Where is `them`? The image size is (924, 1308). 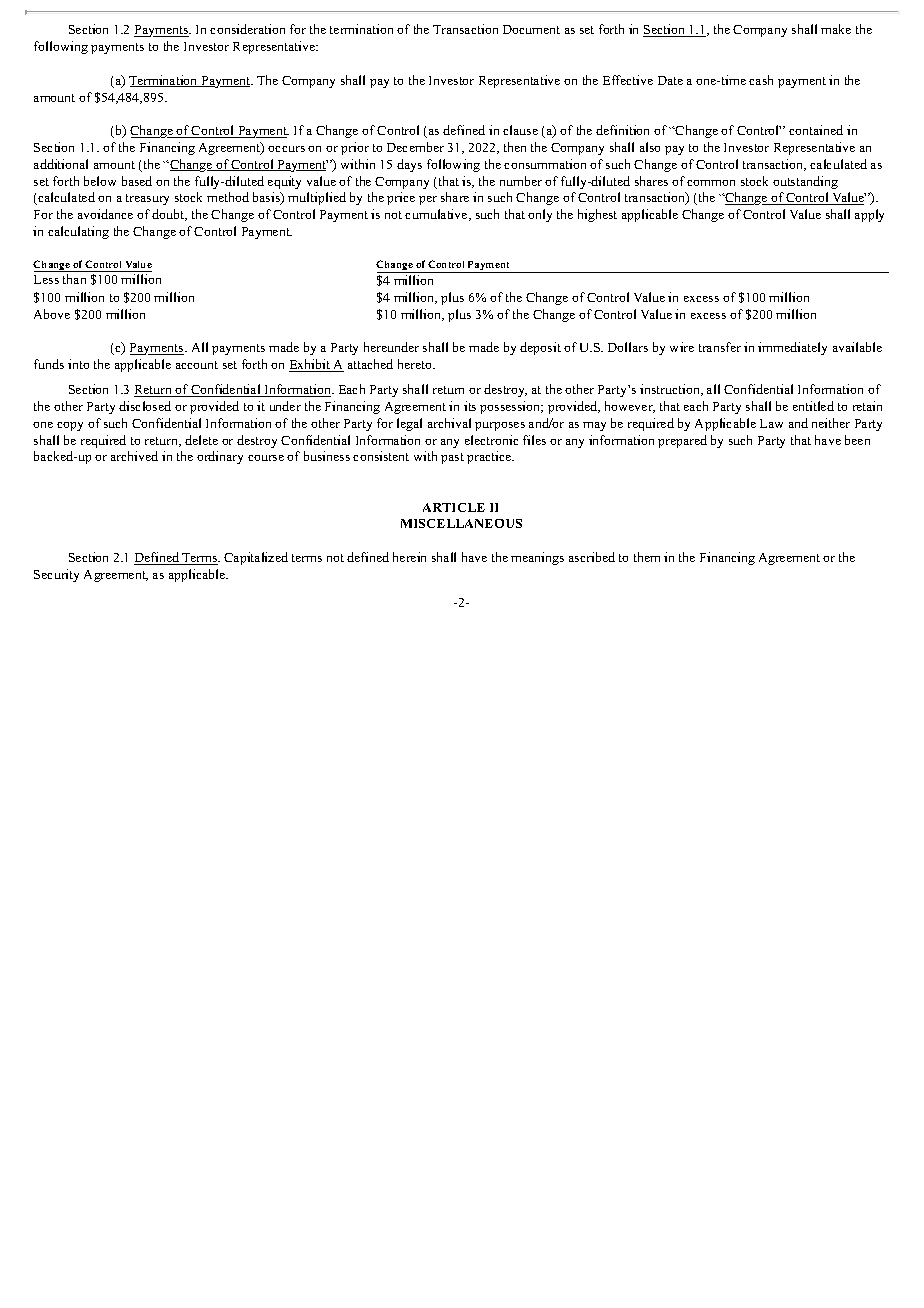 them is located at coordinates (647, 557).
